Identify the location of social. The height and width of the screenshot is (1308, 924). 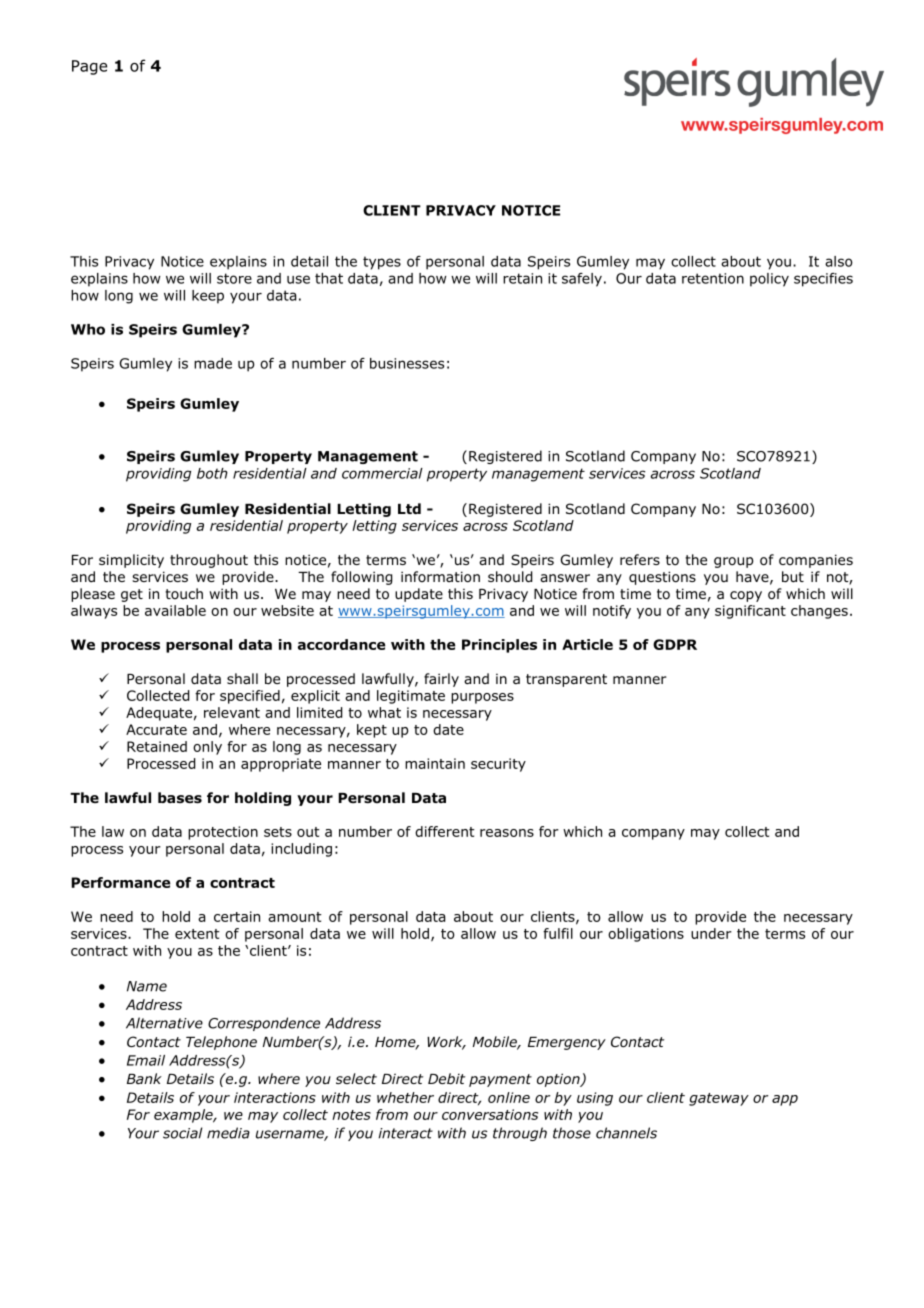
(182, 1133).
